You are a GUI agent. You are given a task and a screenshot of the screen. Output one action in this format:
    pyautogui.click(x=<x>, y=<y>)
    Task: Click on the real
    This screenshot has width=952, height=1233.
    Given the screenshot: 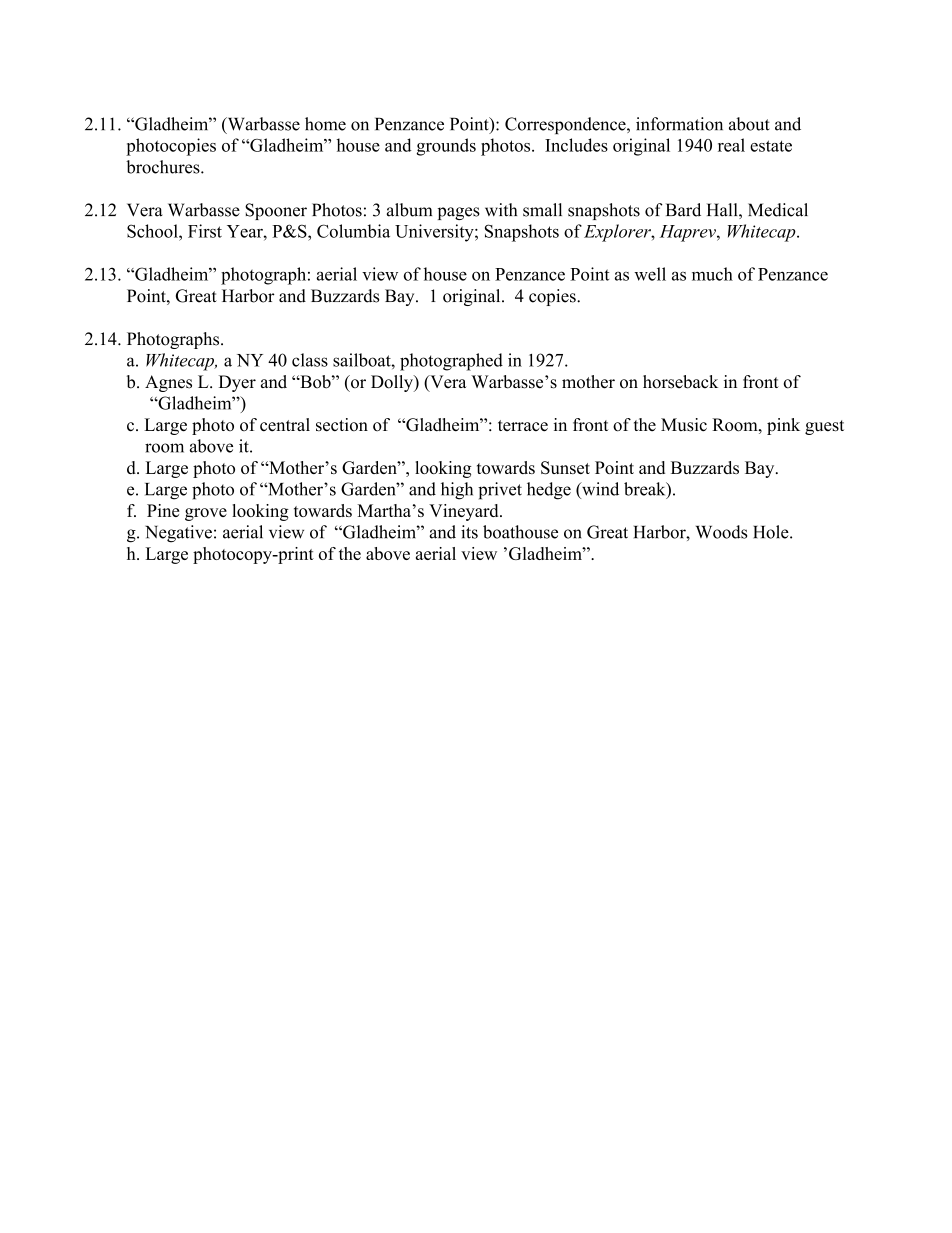 What is the action you would take?
    pyautogui.click(x=731, y=145)
